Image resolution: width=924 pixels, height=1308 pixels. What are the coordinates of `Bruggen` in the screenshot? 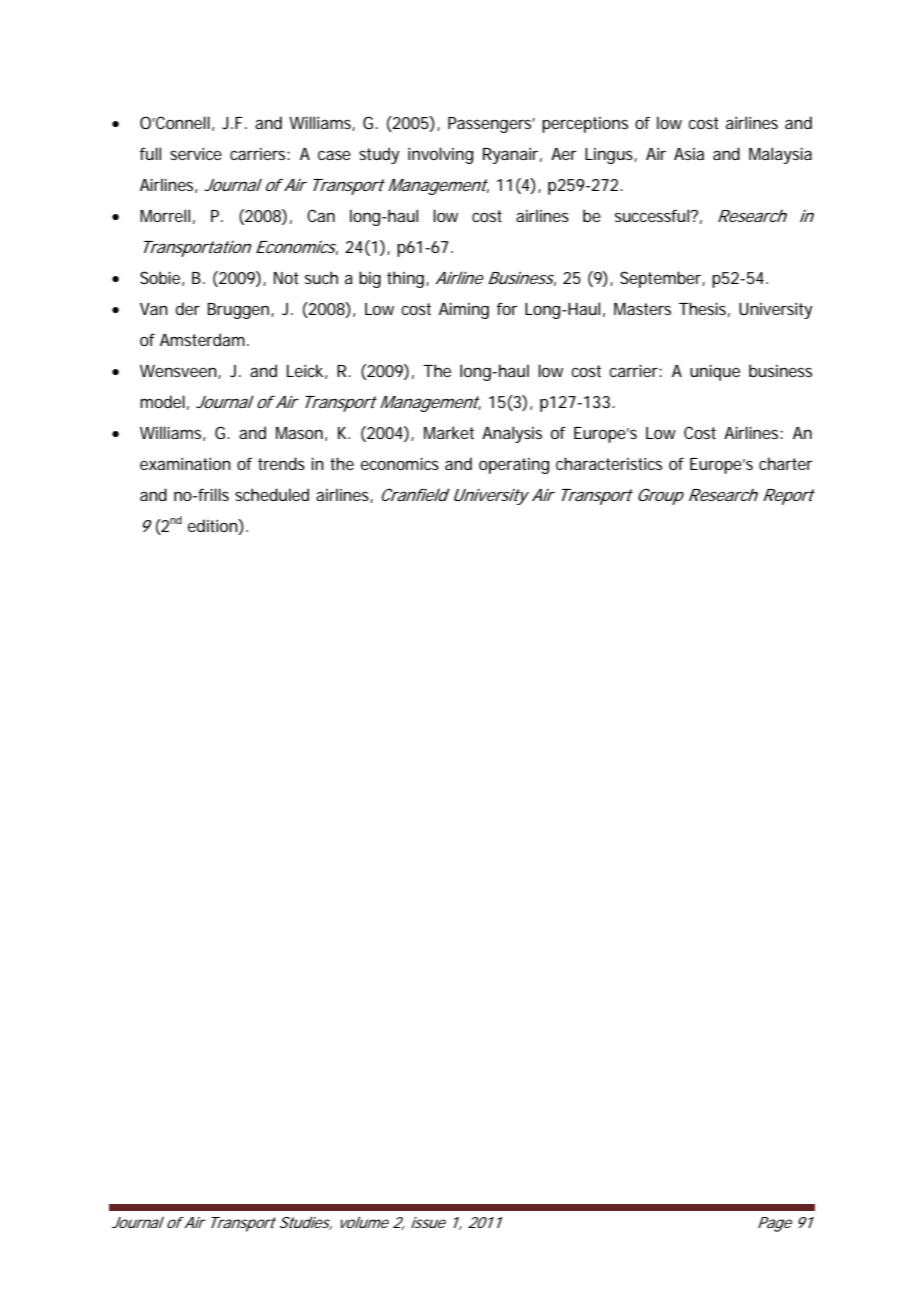 It's located at (240, 311).
